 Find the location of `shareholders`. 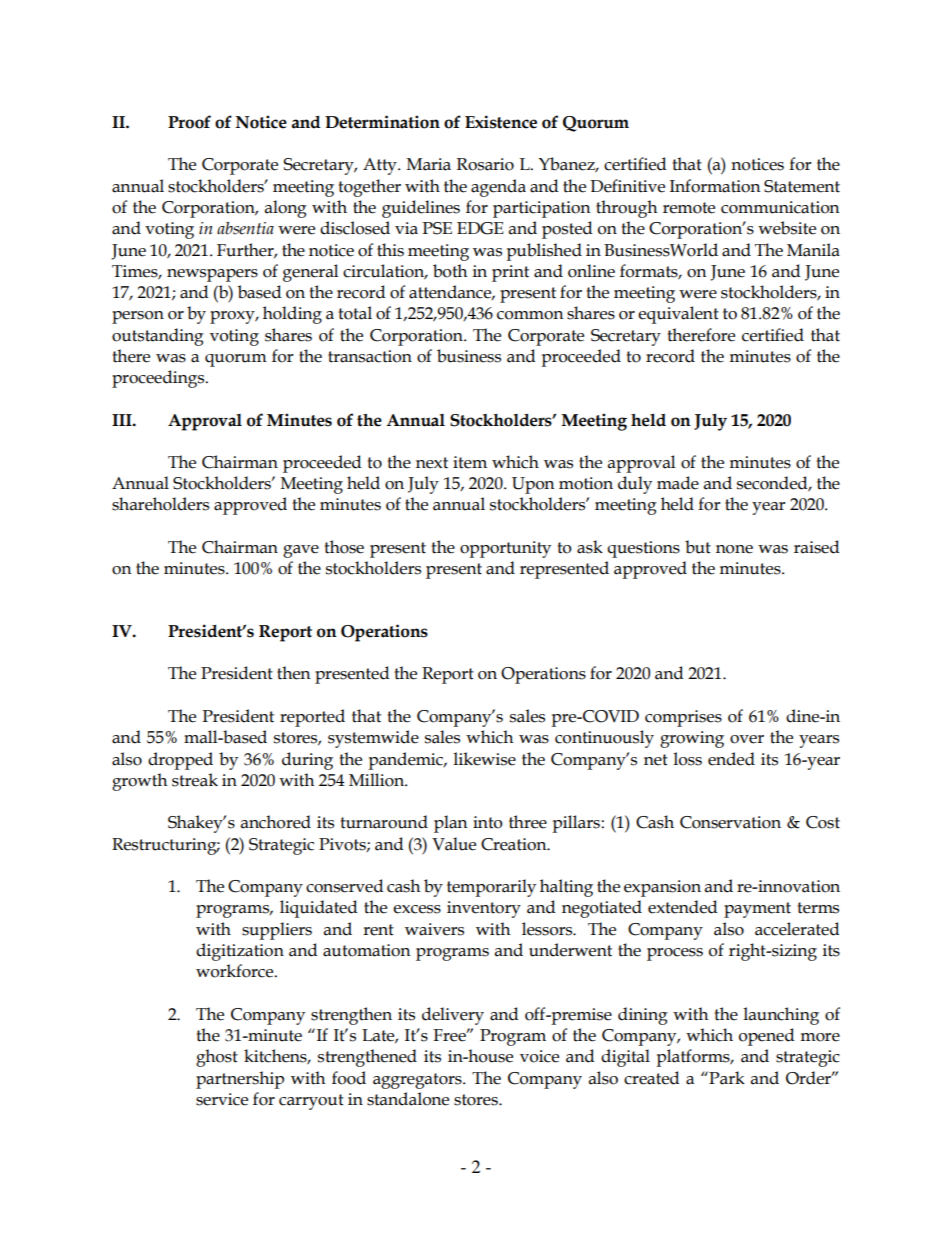

shareholders is located at coordinates (160, 504).
